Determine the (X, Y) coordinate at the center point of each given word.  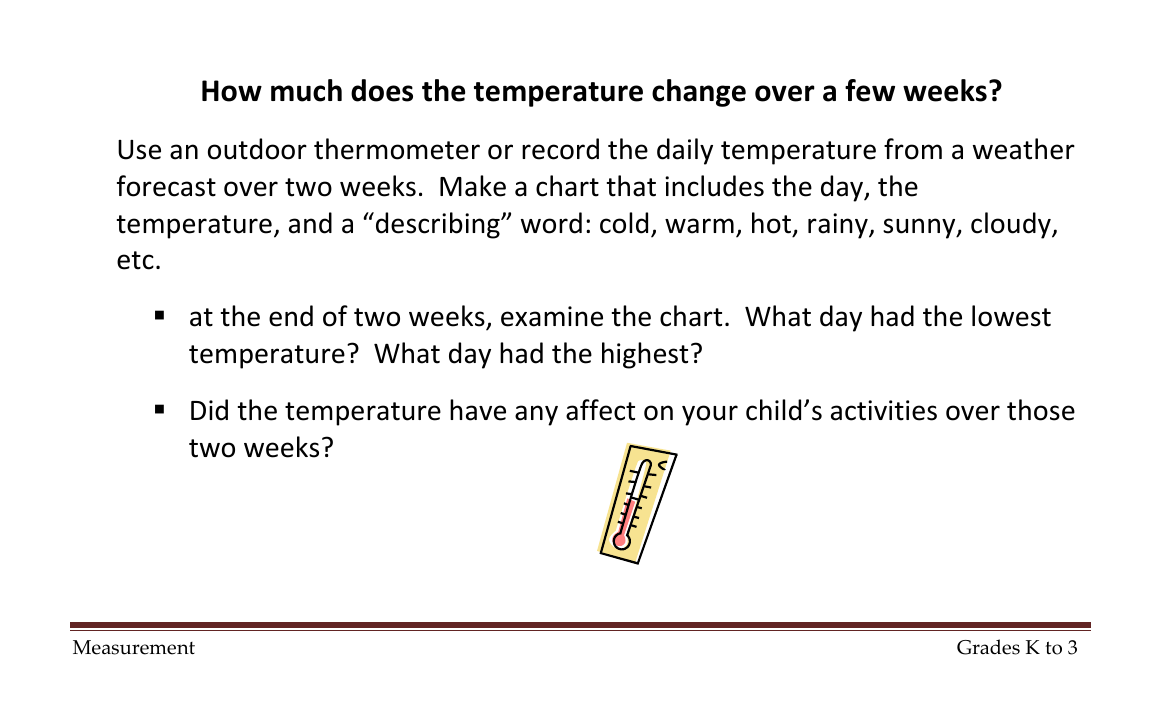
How (232, 91)
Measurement (134, 647)
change (699, 93)
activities (884, 410)
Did (209, 410)
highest (645, 355)
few (870, 90)
